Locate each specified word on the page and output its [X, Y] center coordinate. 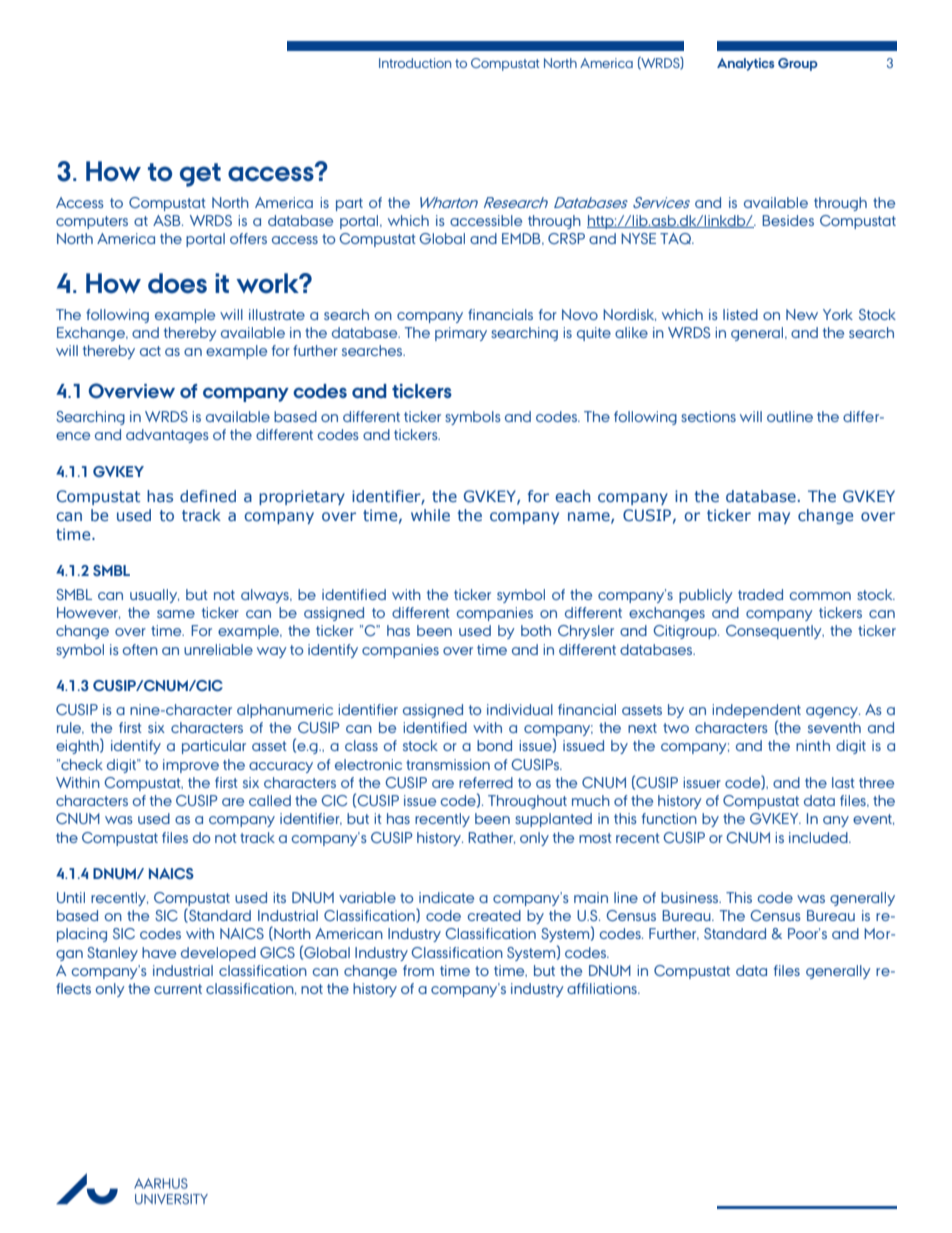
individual [520, 709]
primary [461, 334]
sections [708, 416]
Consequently [775, 632]
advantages [167, 436]
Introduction [415, 63]
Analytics [745, 64]
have [159, 952]
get [200, 175]
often [140, 649]
